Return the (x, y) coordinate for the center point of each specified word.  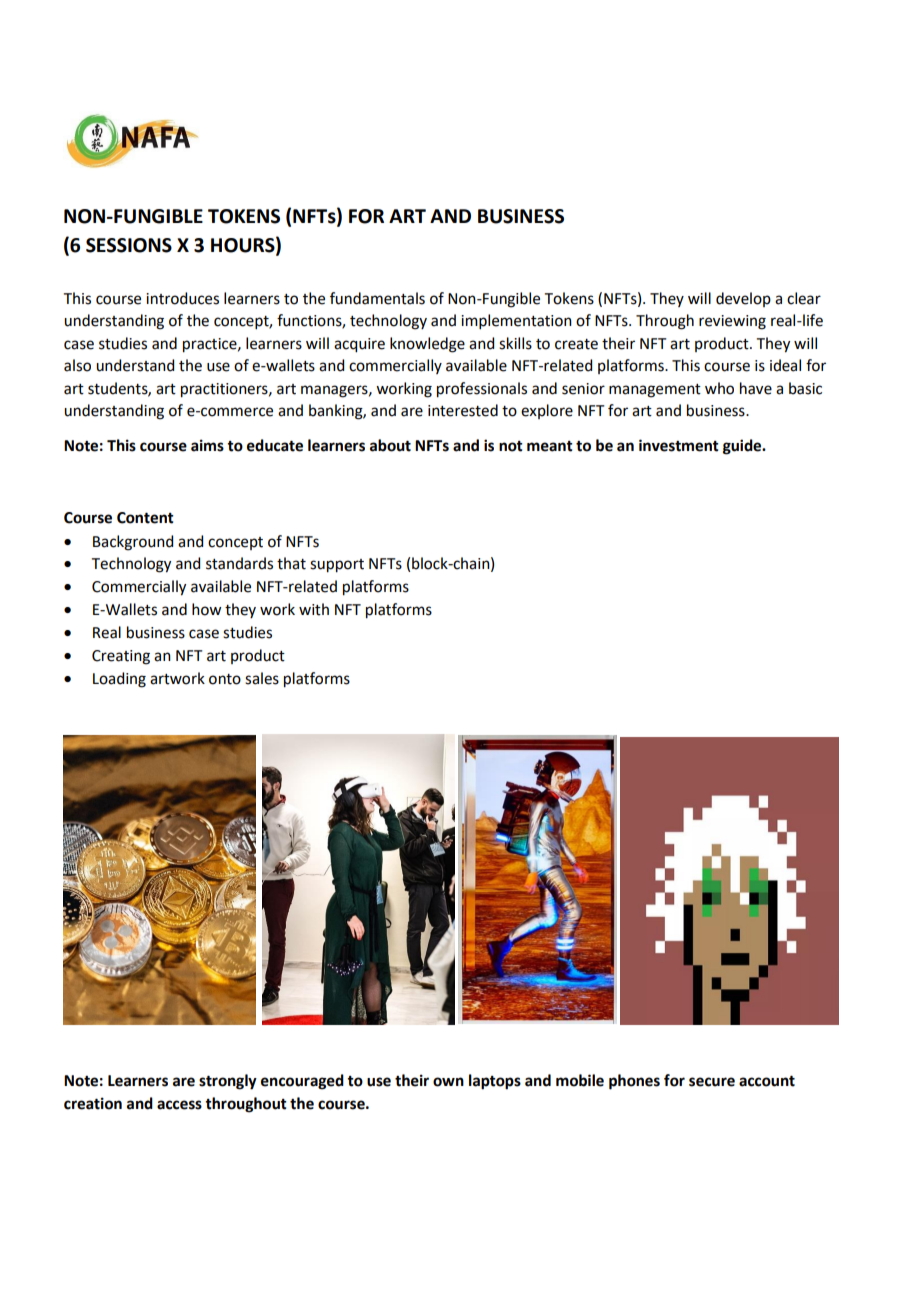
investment (679, 445)
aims (207, 445)
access (179, 1105)
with (314, 609)
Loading (119, 680)
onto (225, 679)
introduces (182, 298)
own (448, 1082)
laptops (495, 1082)
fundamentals (377, 298)
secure (712, 1082)
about (390, 445)
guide (743, 447)
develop (743, 299)
